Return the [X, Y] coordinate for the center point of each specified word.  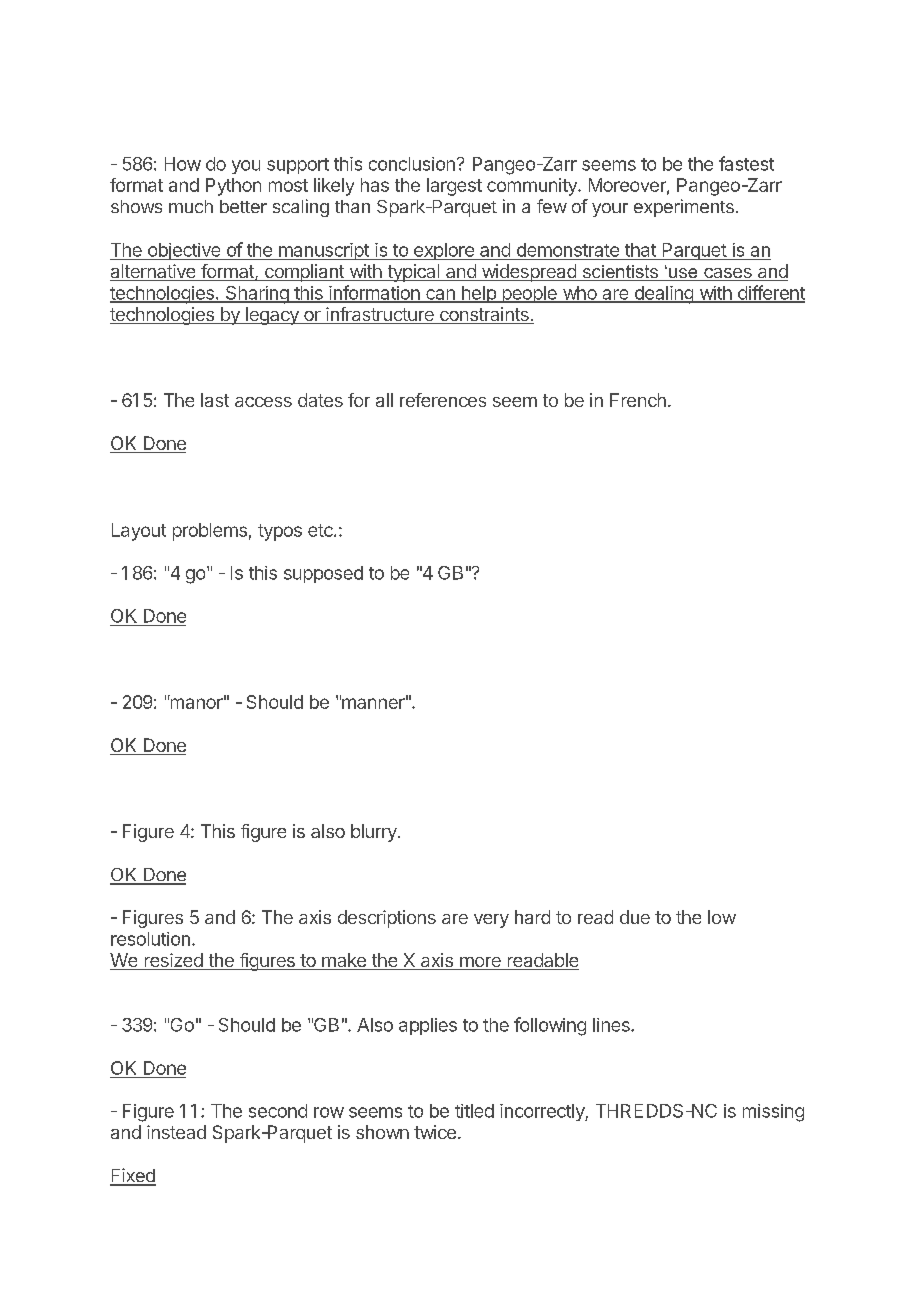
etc [321, 530]
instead [176, 1132]
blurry [375, 833]
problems [210, 532]
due [635, 917]
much [191, 206]
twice [435, 1132]
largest [454, 187]
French [638, 400]
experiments [684, 208]
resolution [150, 939]
